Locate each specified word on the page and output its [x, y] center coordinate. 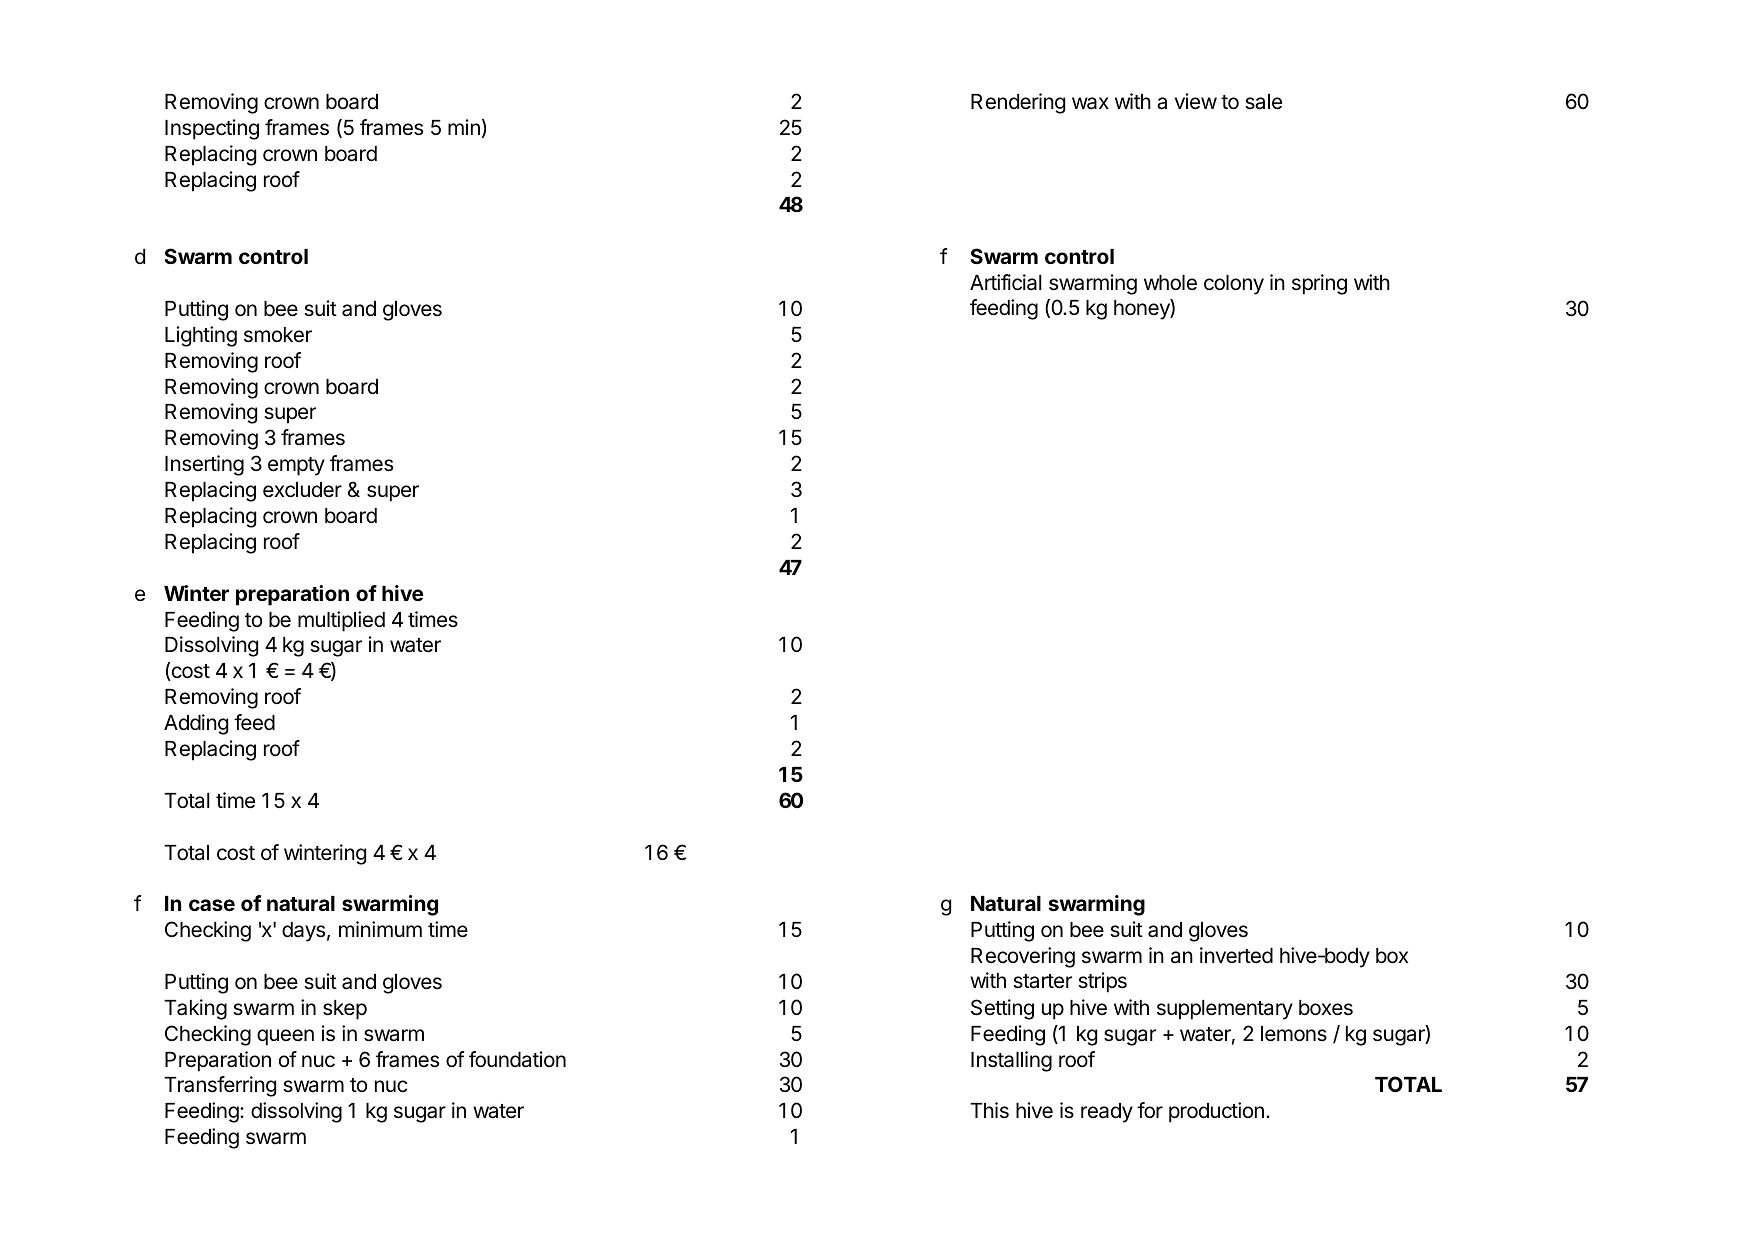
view [1196, 101]
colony [1234, 285]
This [989, 1110]
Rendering [1018, 103]
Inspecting [212, 129]
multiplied [341, 621]
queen [285, 1037]
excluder [302, 490]
